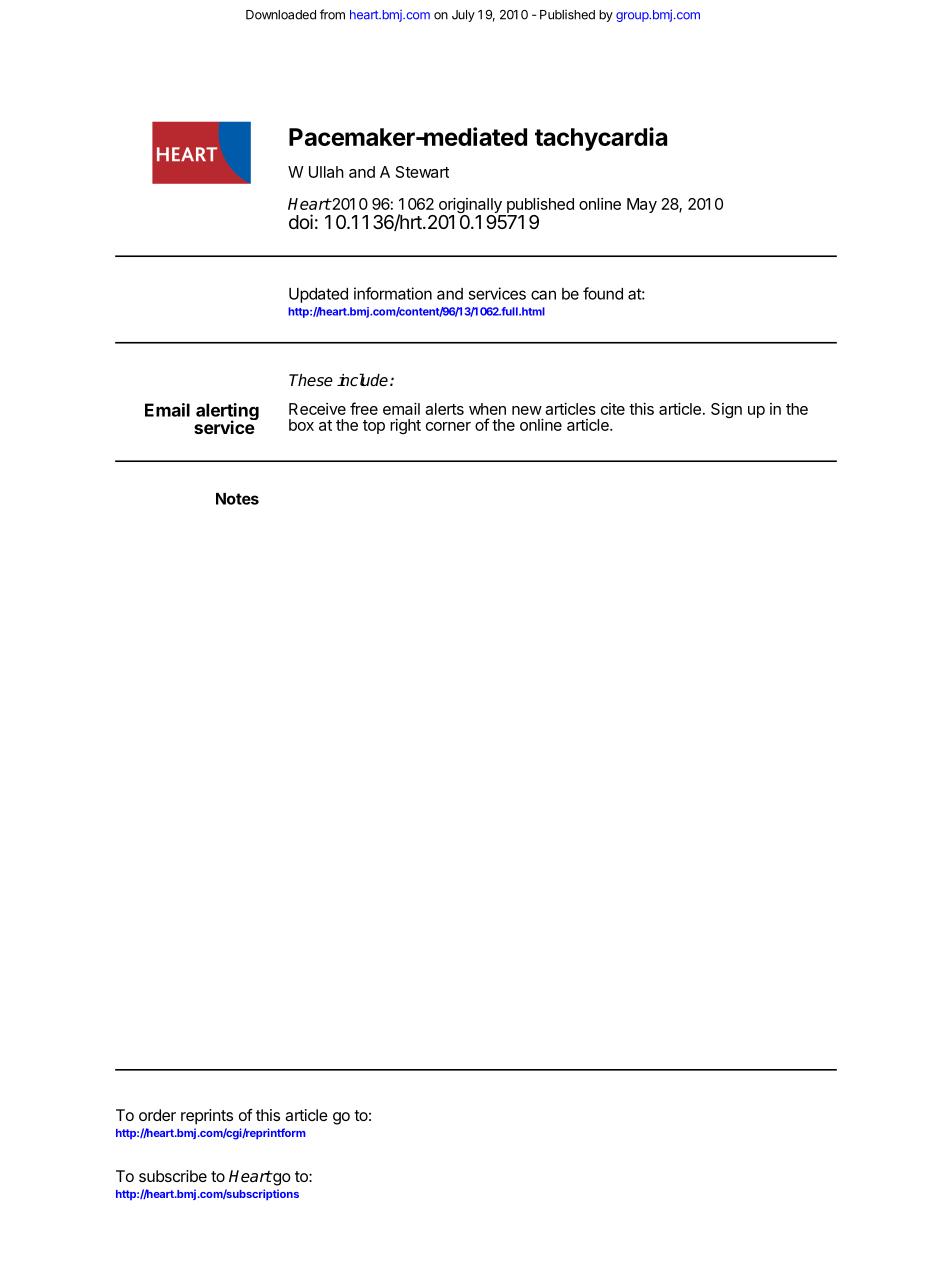 The width and height of the screenshot is (952, 1270). What do you see at coordinates (281, 15) in the screenshot?
I see `Downloaded` at bounding box center [281, 15].
